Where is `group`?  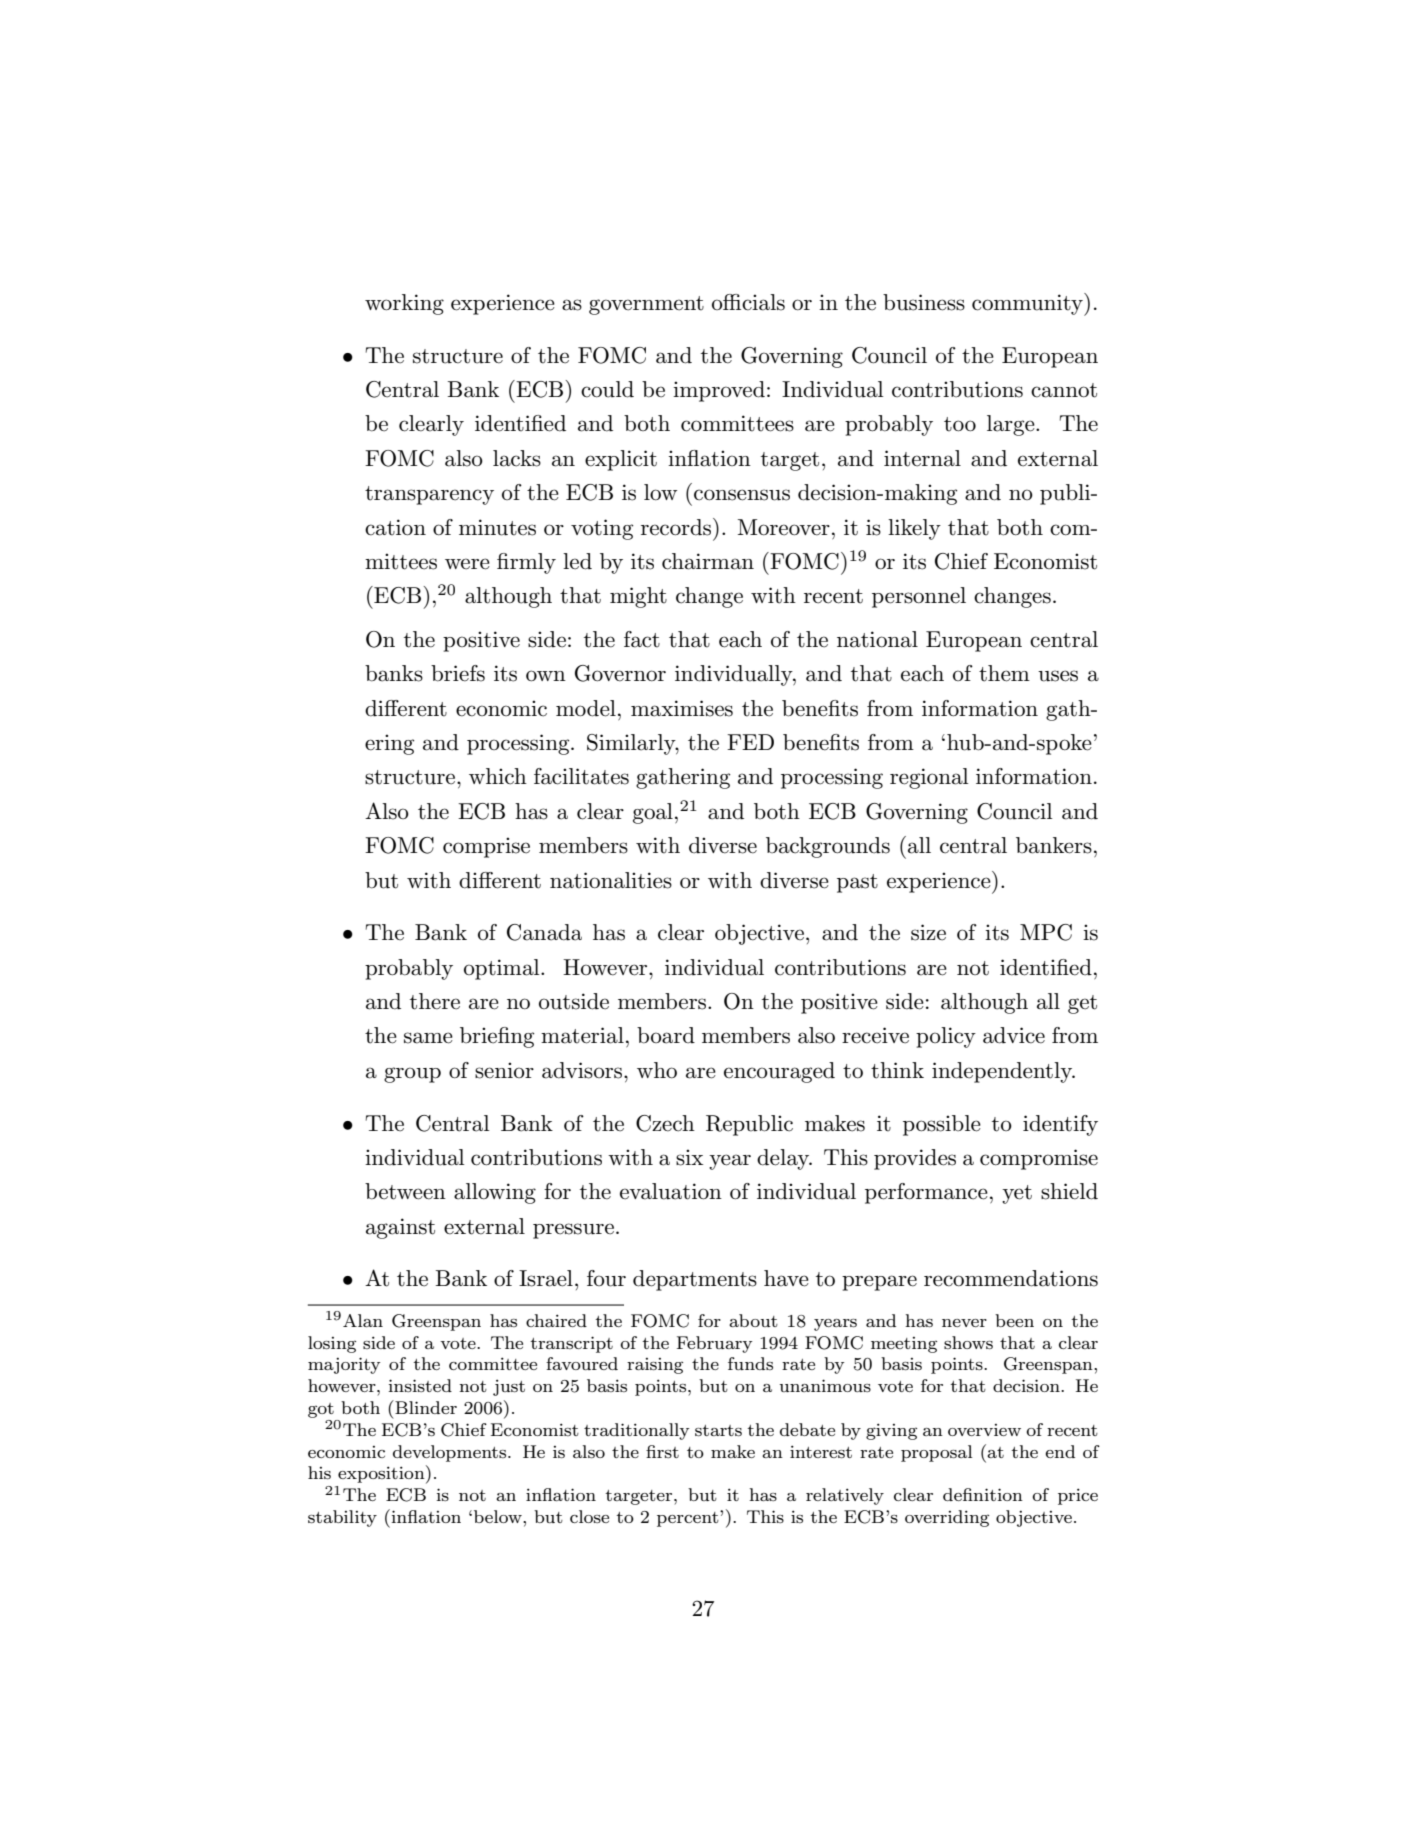
group is located at coordinates (412, 1075).
